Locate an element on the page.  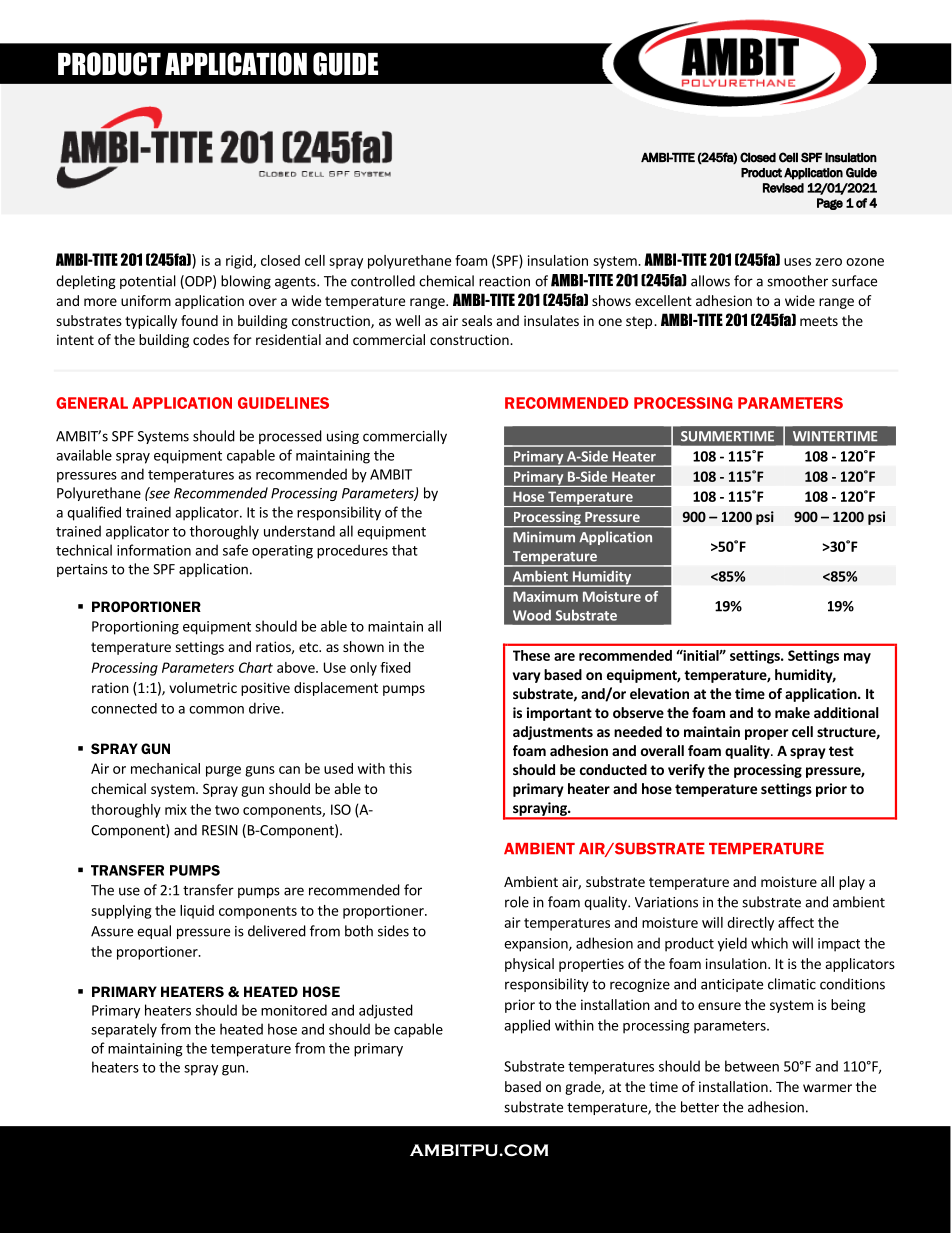
using is located at coordinates (343, 437).
